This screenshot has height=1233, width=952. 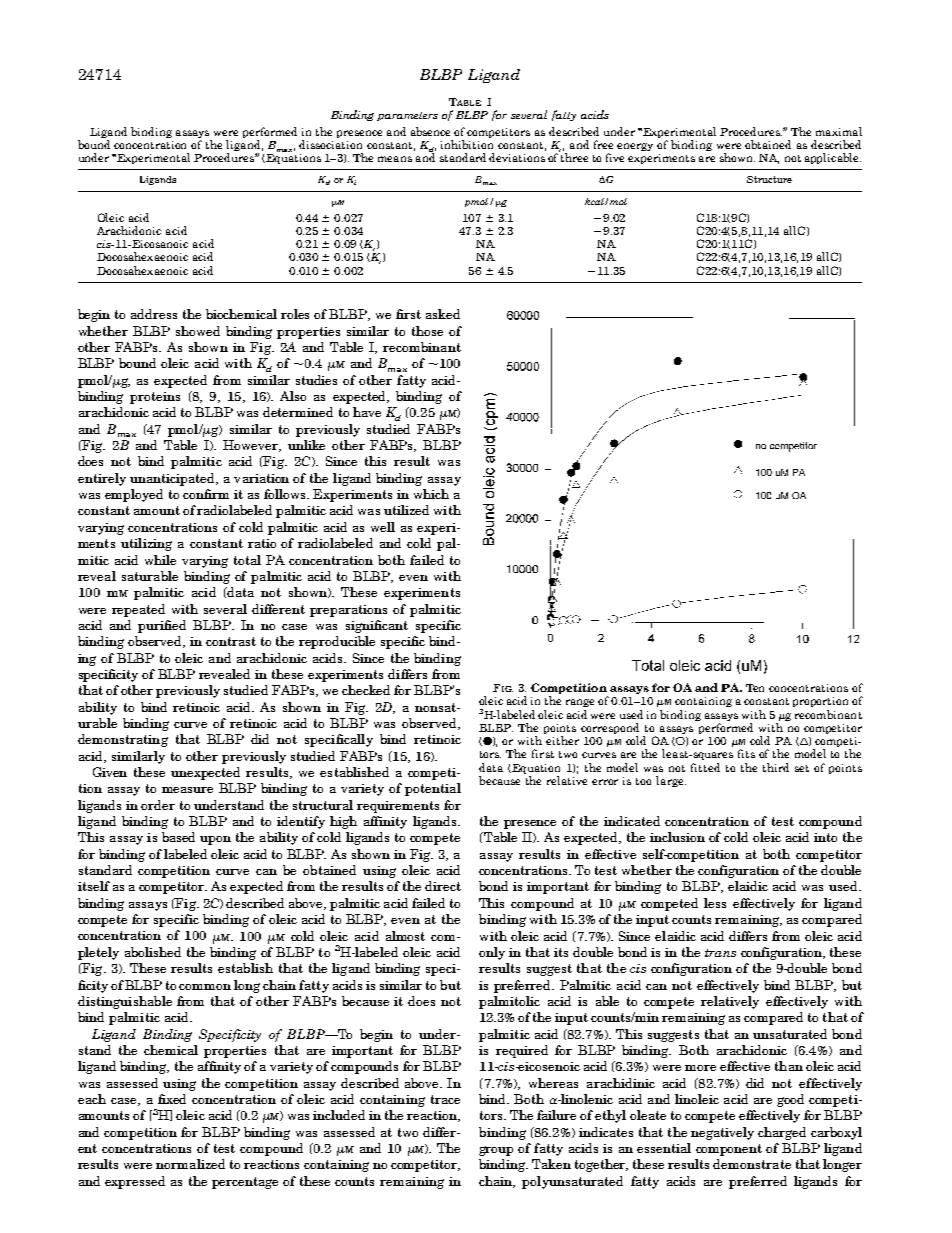 I want to click on absence, so click(x=430, y=131).
